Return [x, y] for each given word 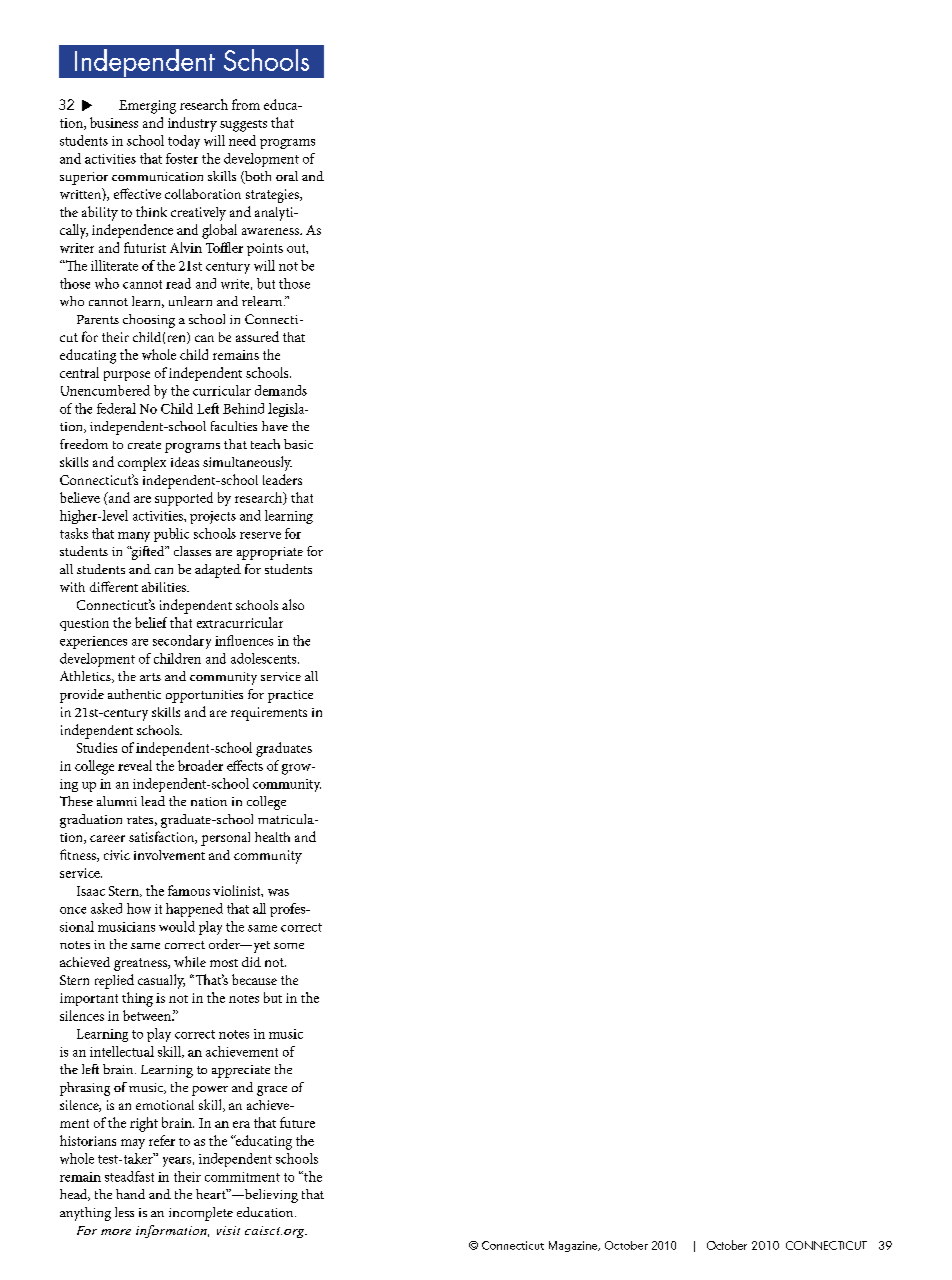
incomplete [201, 1214]
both [257, 177]
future [297, 1122]
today [184, 142]
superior [84, 178]
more [116, 1232]
